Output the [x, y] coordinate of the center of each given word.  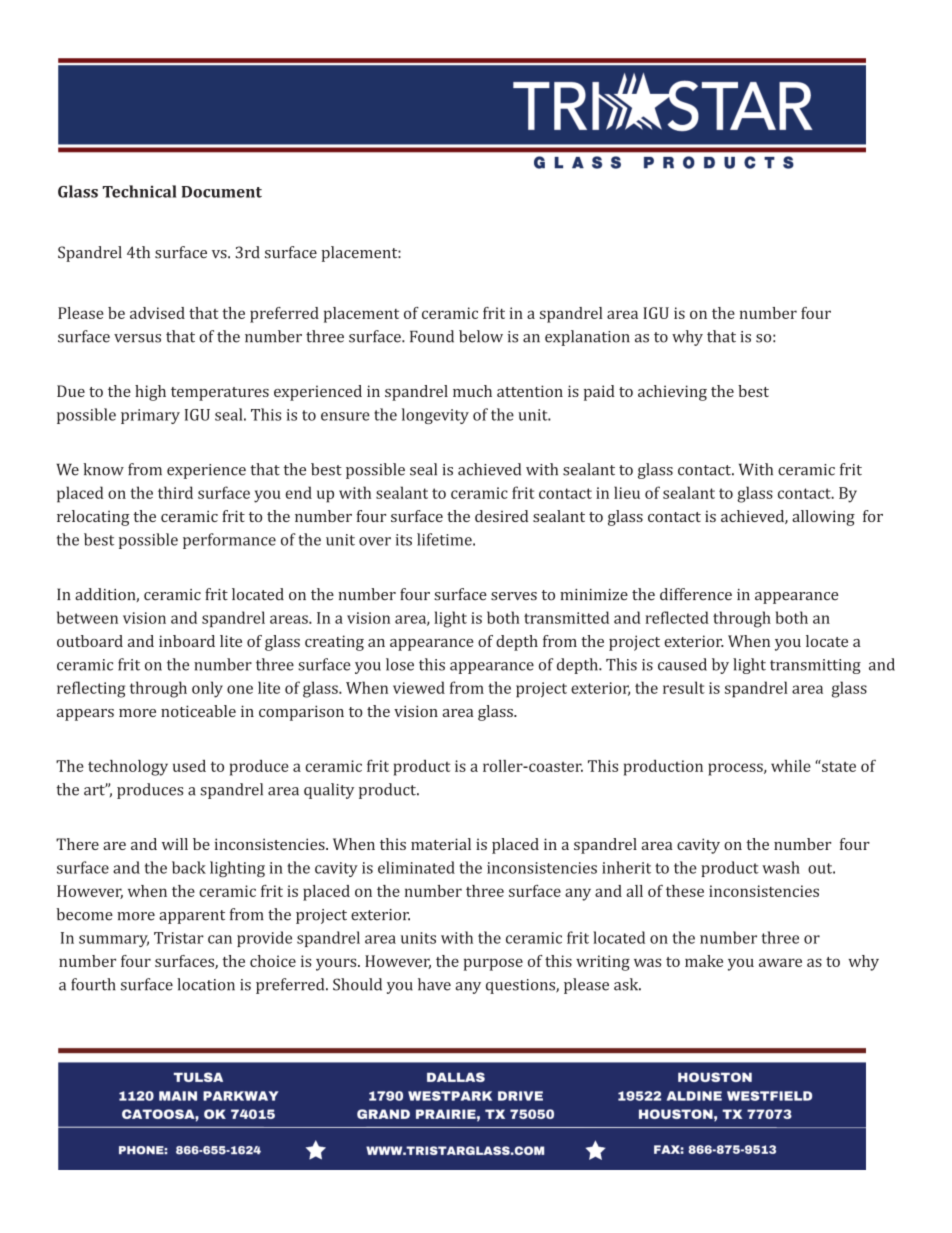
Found [432, 336]
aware [780, 962]
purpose [493, 964]
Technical [139, 191]
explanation [587, 338]
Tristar [179, 938]
